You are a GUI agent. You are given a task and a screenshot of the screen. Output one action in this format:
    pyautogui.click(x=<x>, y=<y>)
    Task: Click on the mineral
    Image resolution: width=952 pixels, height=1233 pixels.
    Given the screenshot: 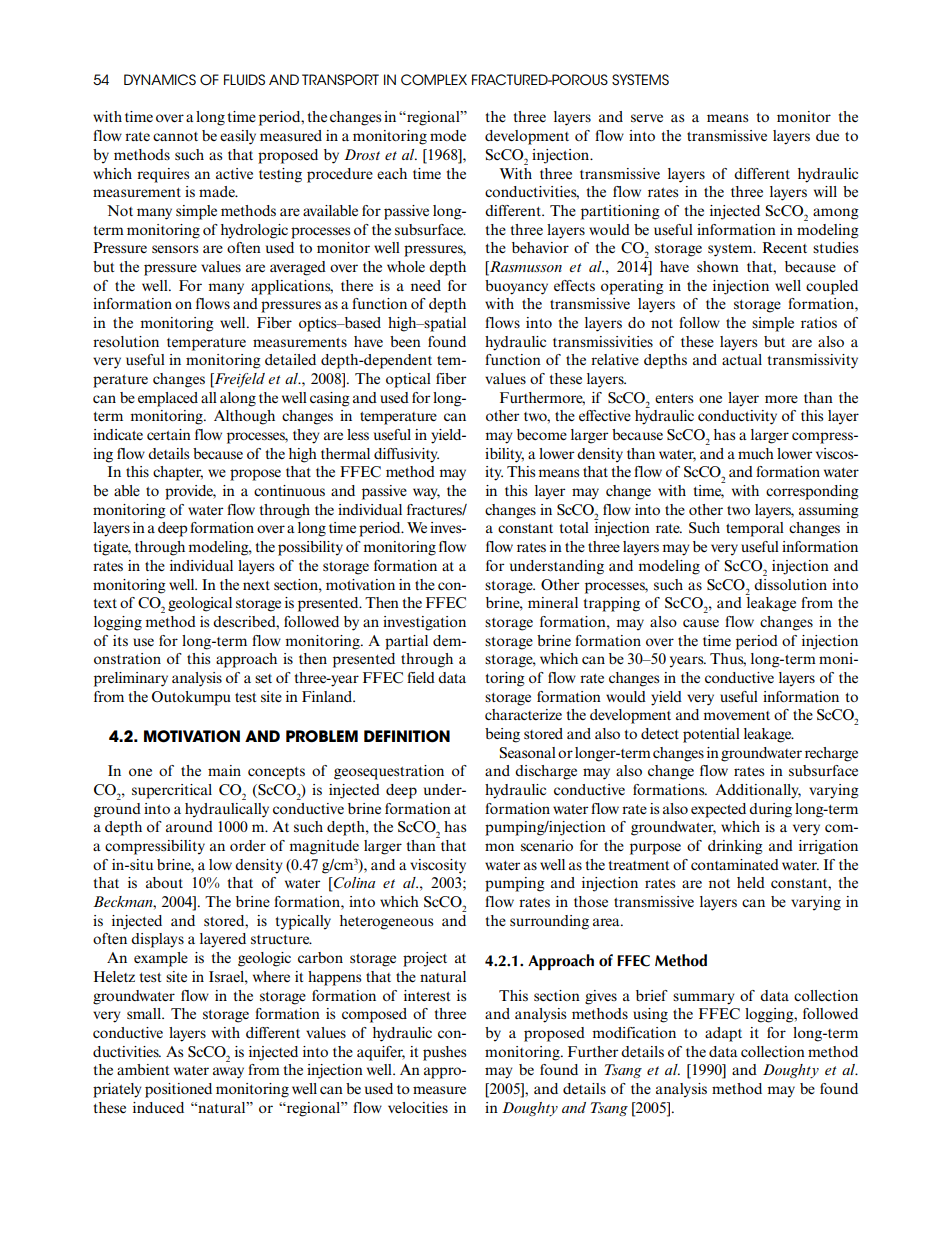 What is the action you would take?
    pyautogui.click(x=553, y=602)
